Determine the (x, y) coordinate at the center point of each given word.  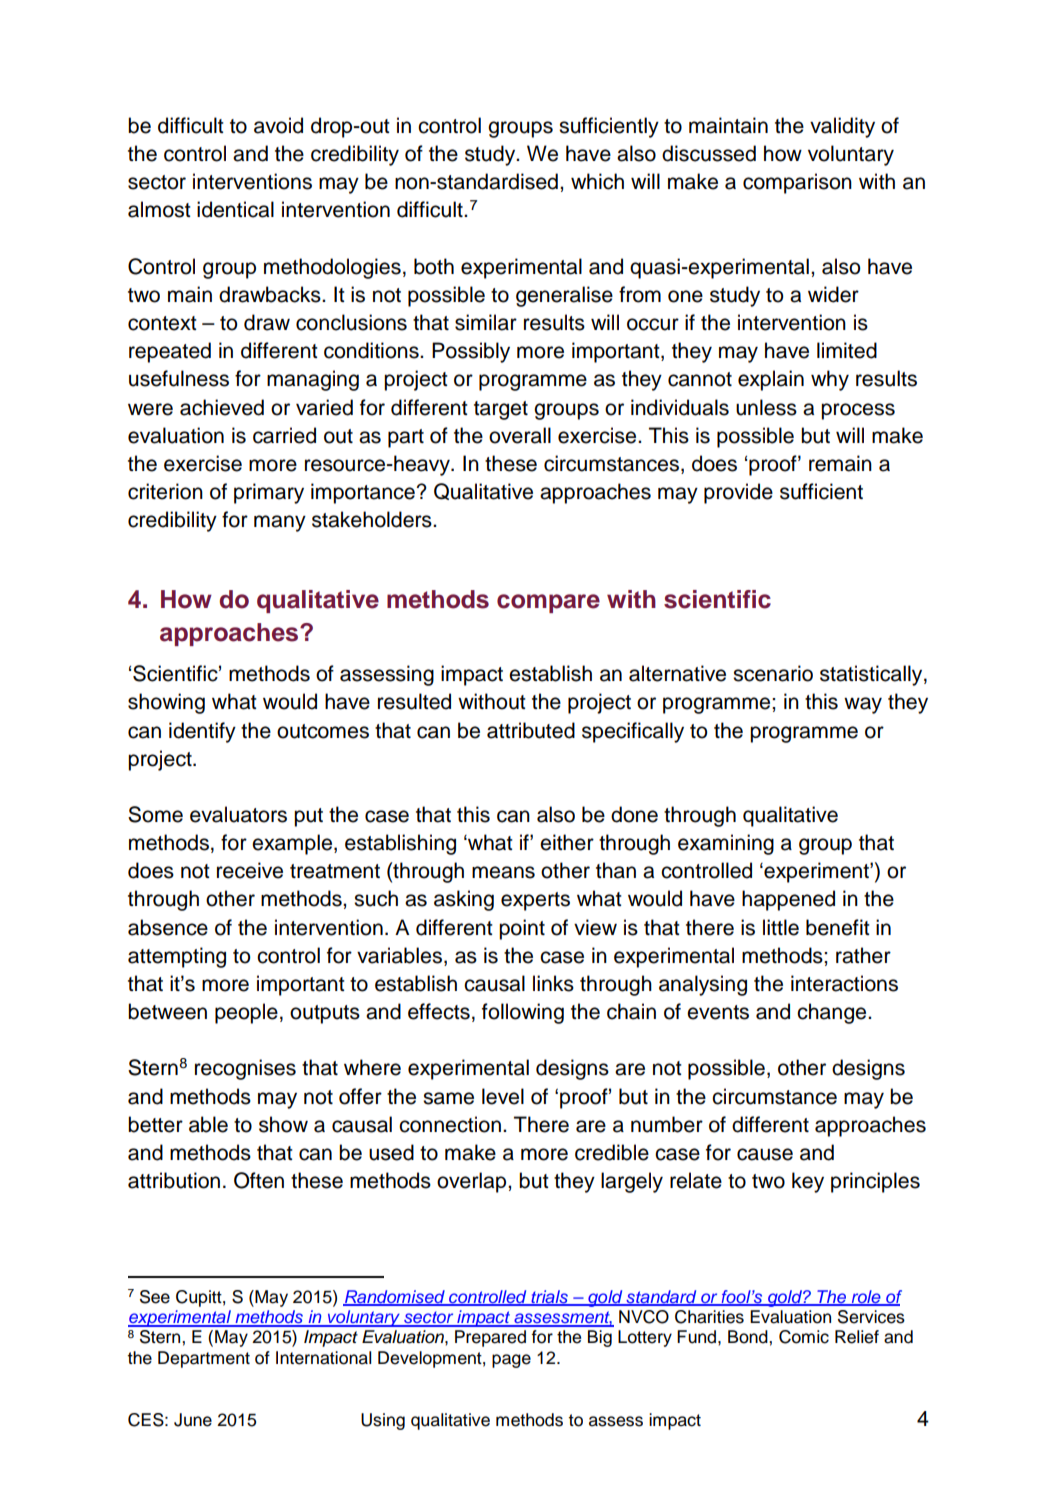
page (511, 1361)
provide (738, 493)
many (280, 523)
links (553, 983)
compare (548, 603)
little (781, 927)
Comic (804, 1337)
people (246, 1013)
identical (235, 209)
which (597, 181)
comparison (797, 183)
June (193, 1420)
